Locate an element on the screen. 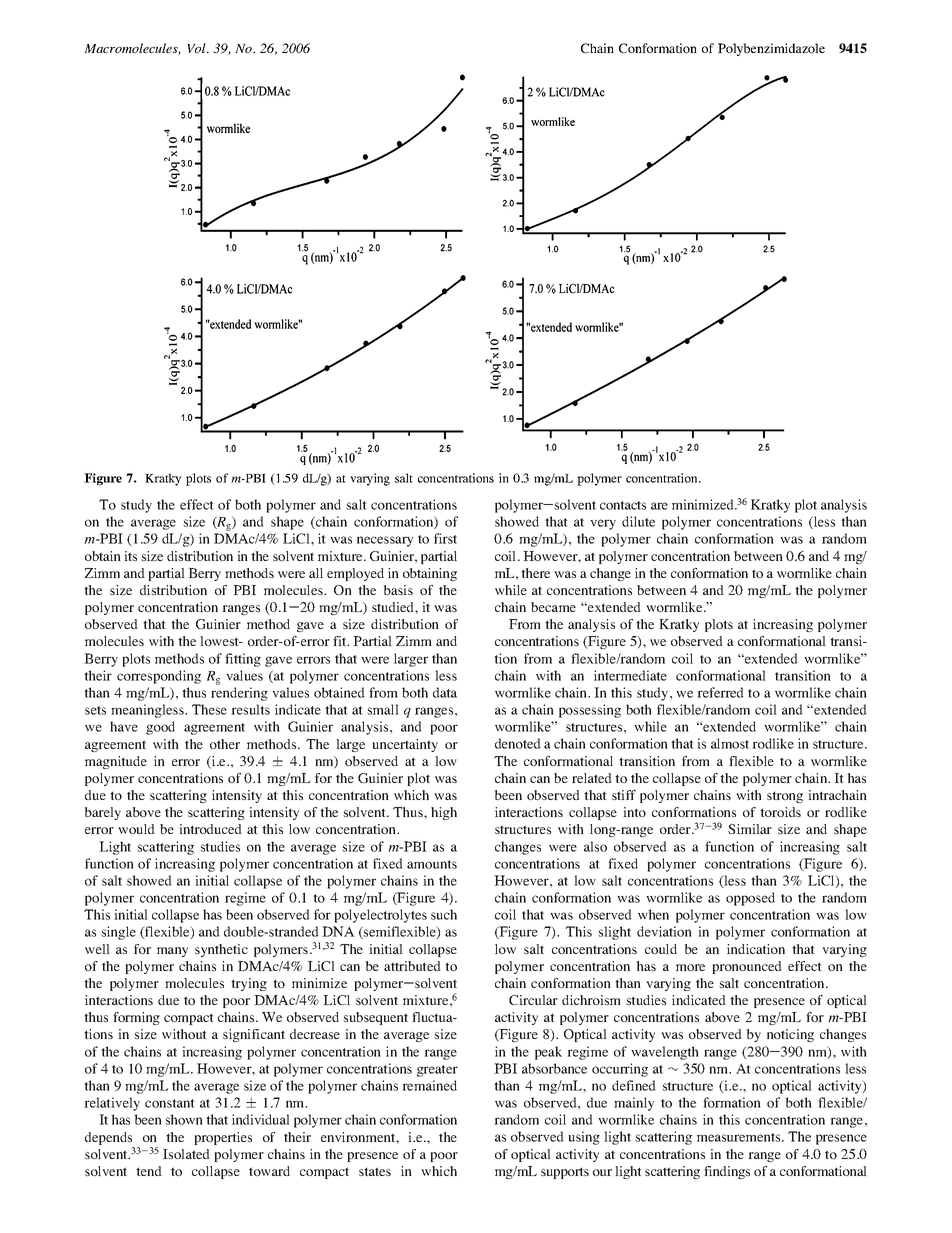 This screenshot has height=1233, width=952. referred is located at coordinates (720, 692).
